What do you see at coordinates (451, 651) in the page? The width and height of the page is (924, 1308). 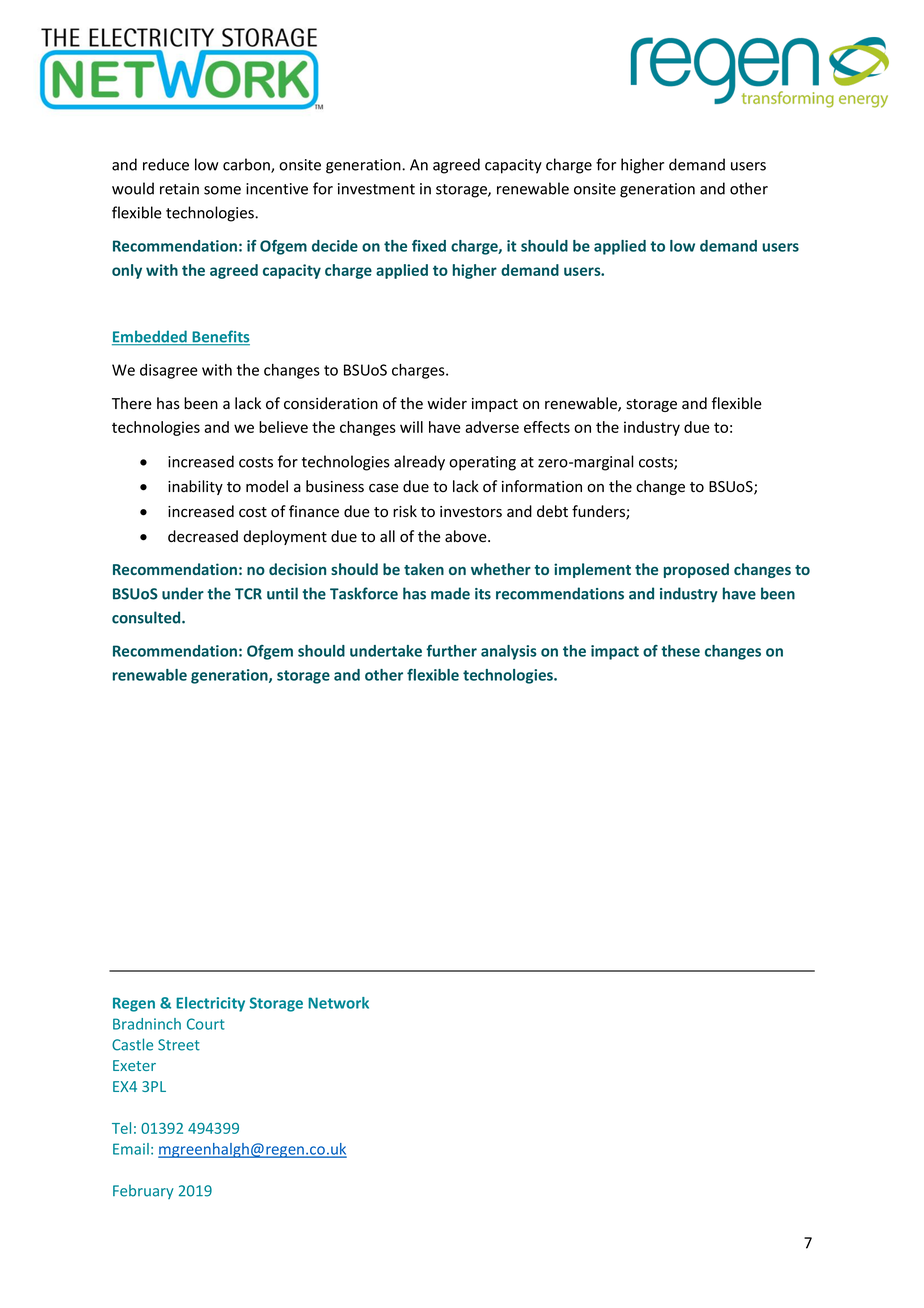 I see `further` at bounding box center [451, 651].
